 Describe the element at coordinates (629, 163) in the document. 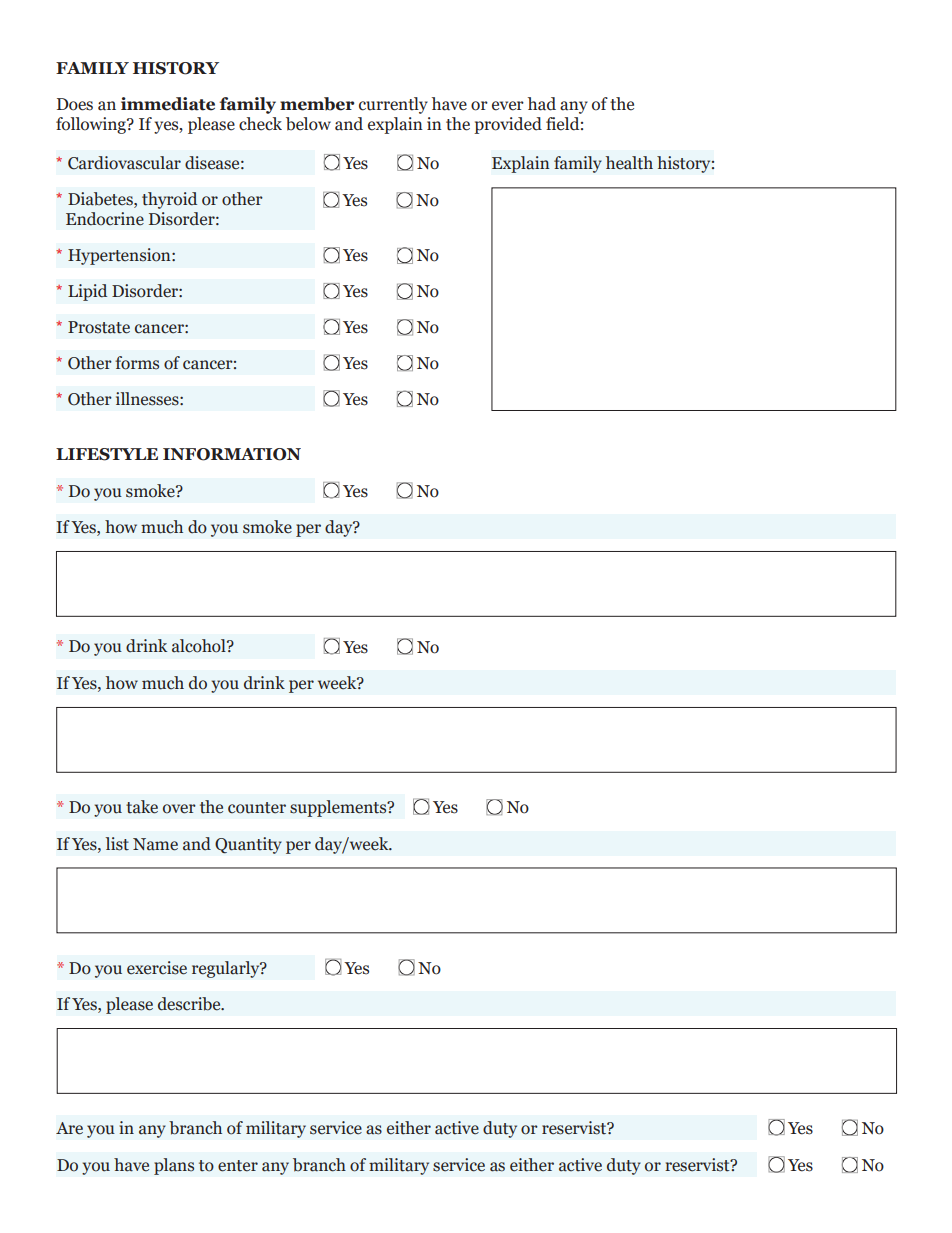

I see `health` at that location.
